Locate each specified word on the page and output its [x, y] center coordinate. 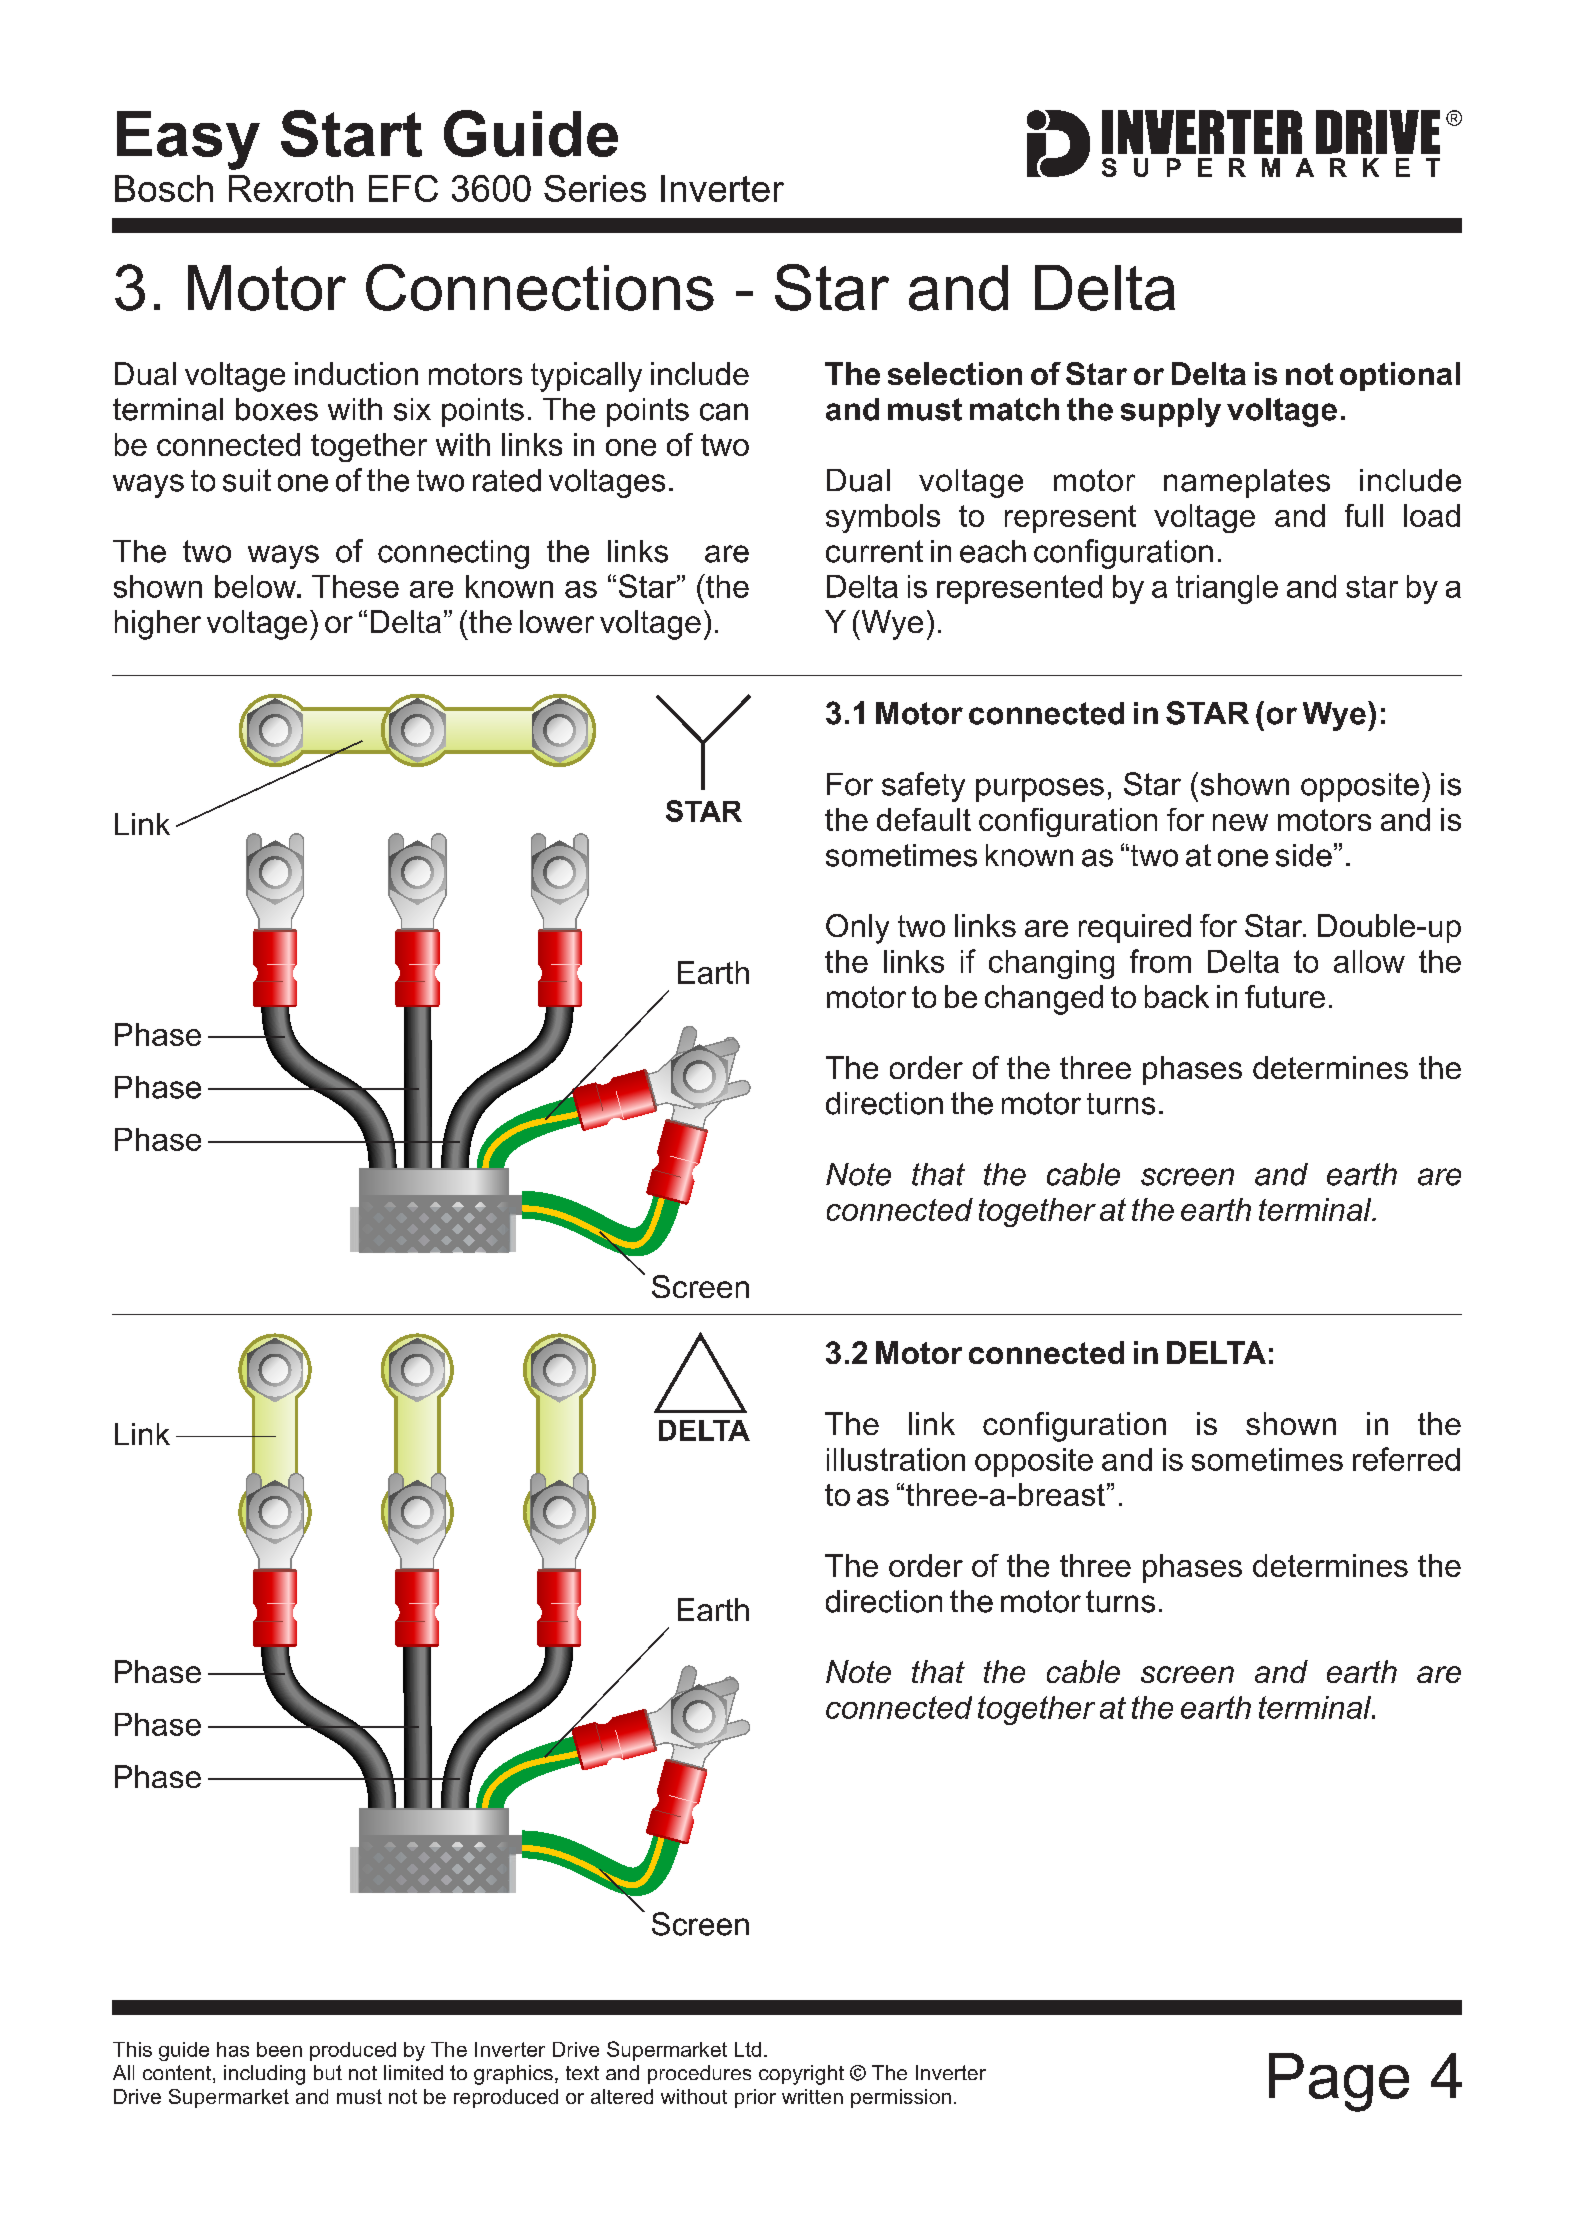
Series [595, 188]
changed [1044, 1000]
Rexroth [291, 188]
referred [1406, 1459]
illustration [896, 1459]
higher [158, 625]
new [1240, 822]
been [279, 2049]
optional [1400, 376]
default [924, 819]
